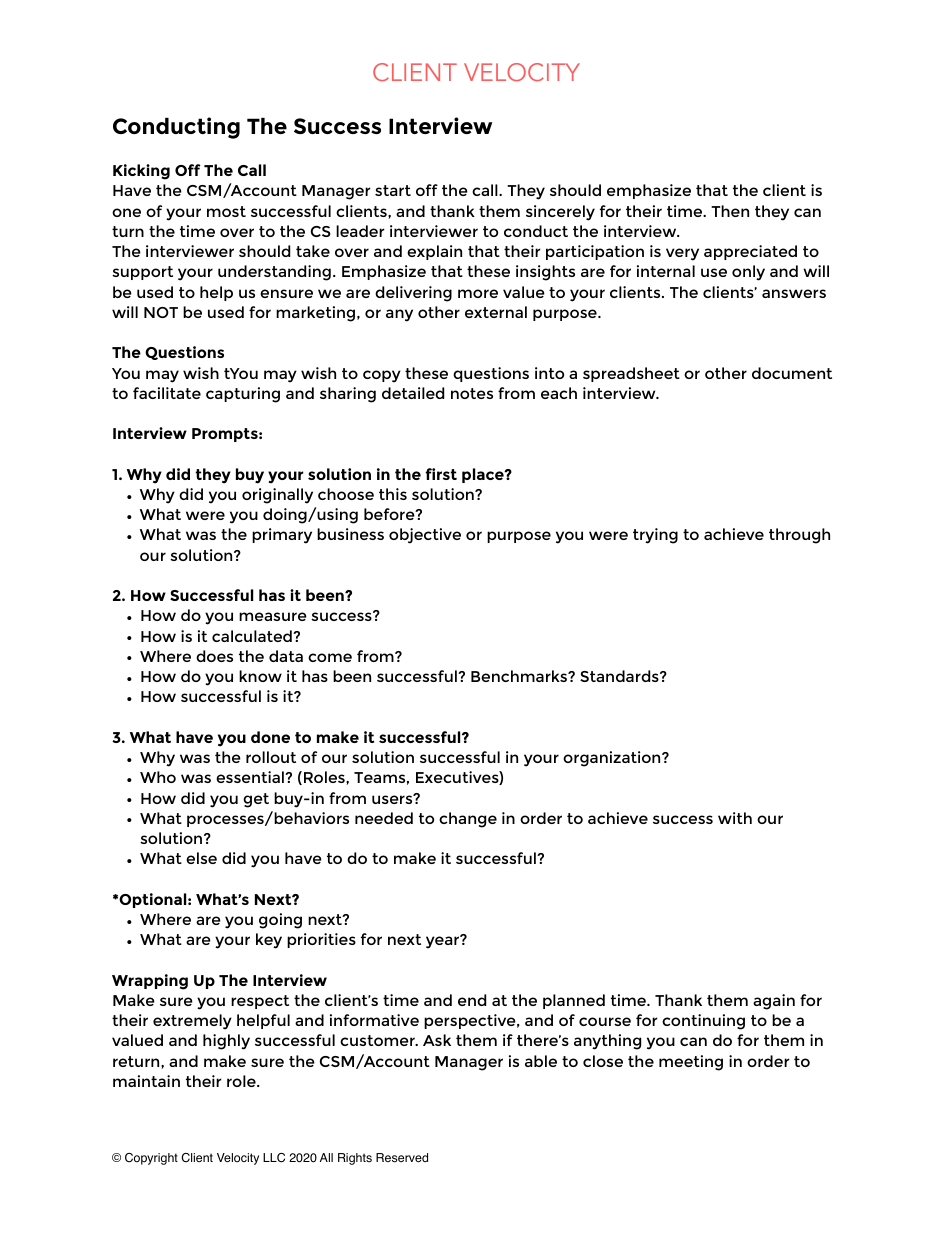  Describe the element at coordinates (730, 211) in the page. I see `Then` at that location.
